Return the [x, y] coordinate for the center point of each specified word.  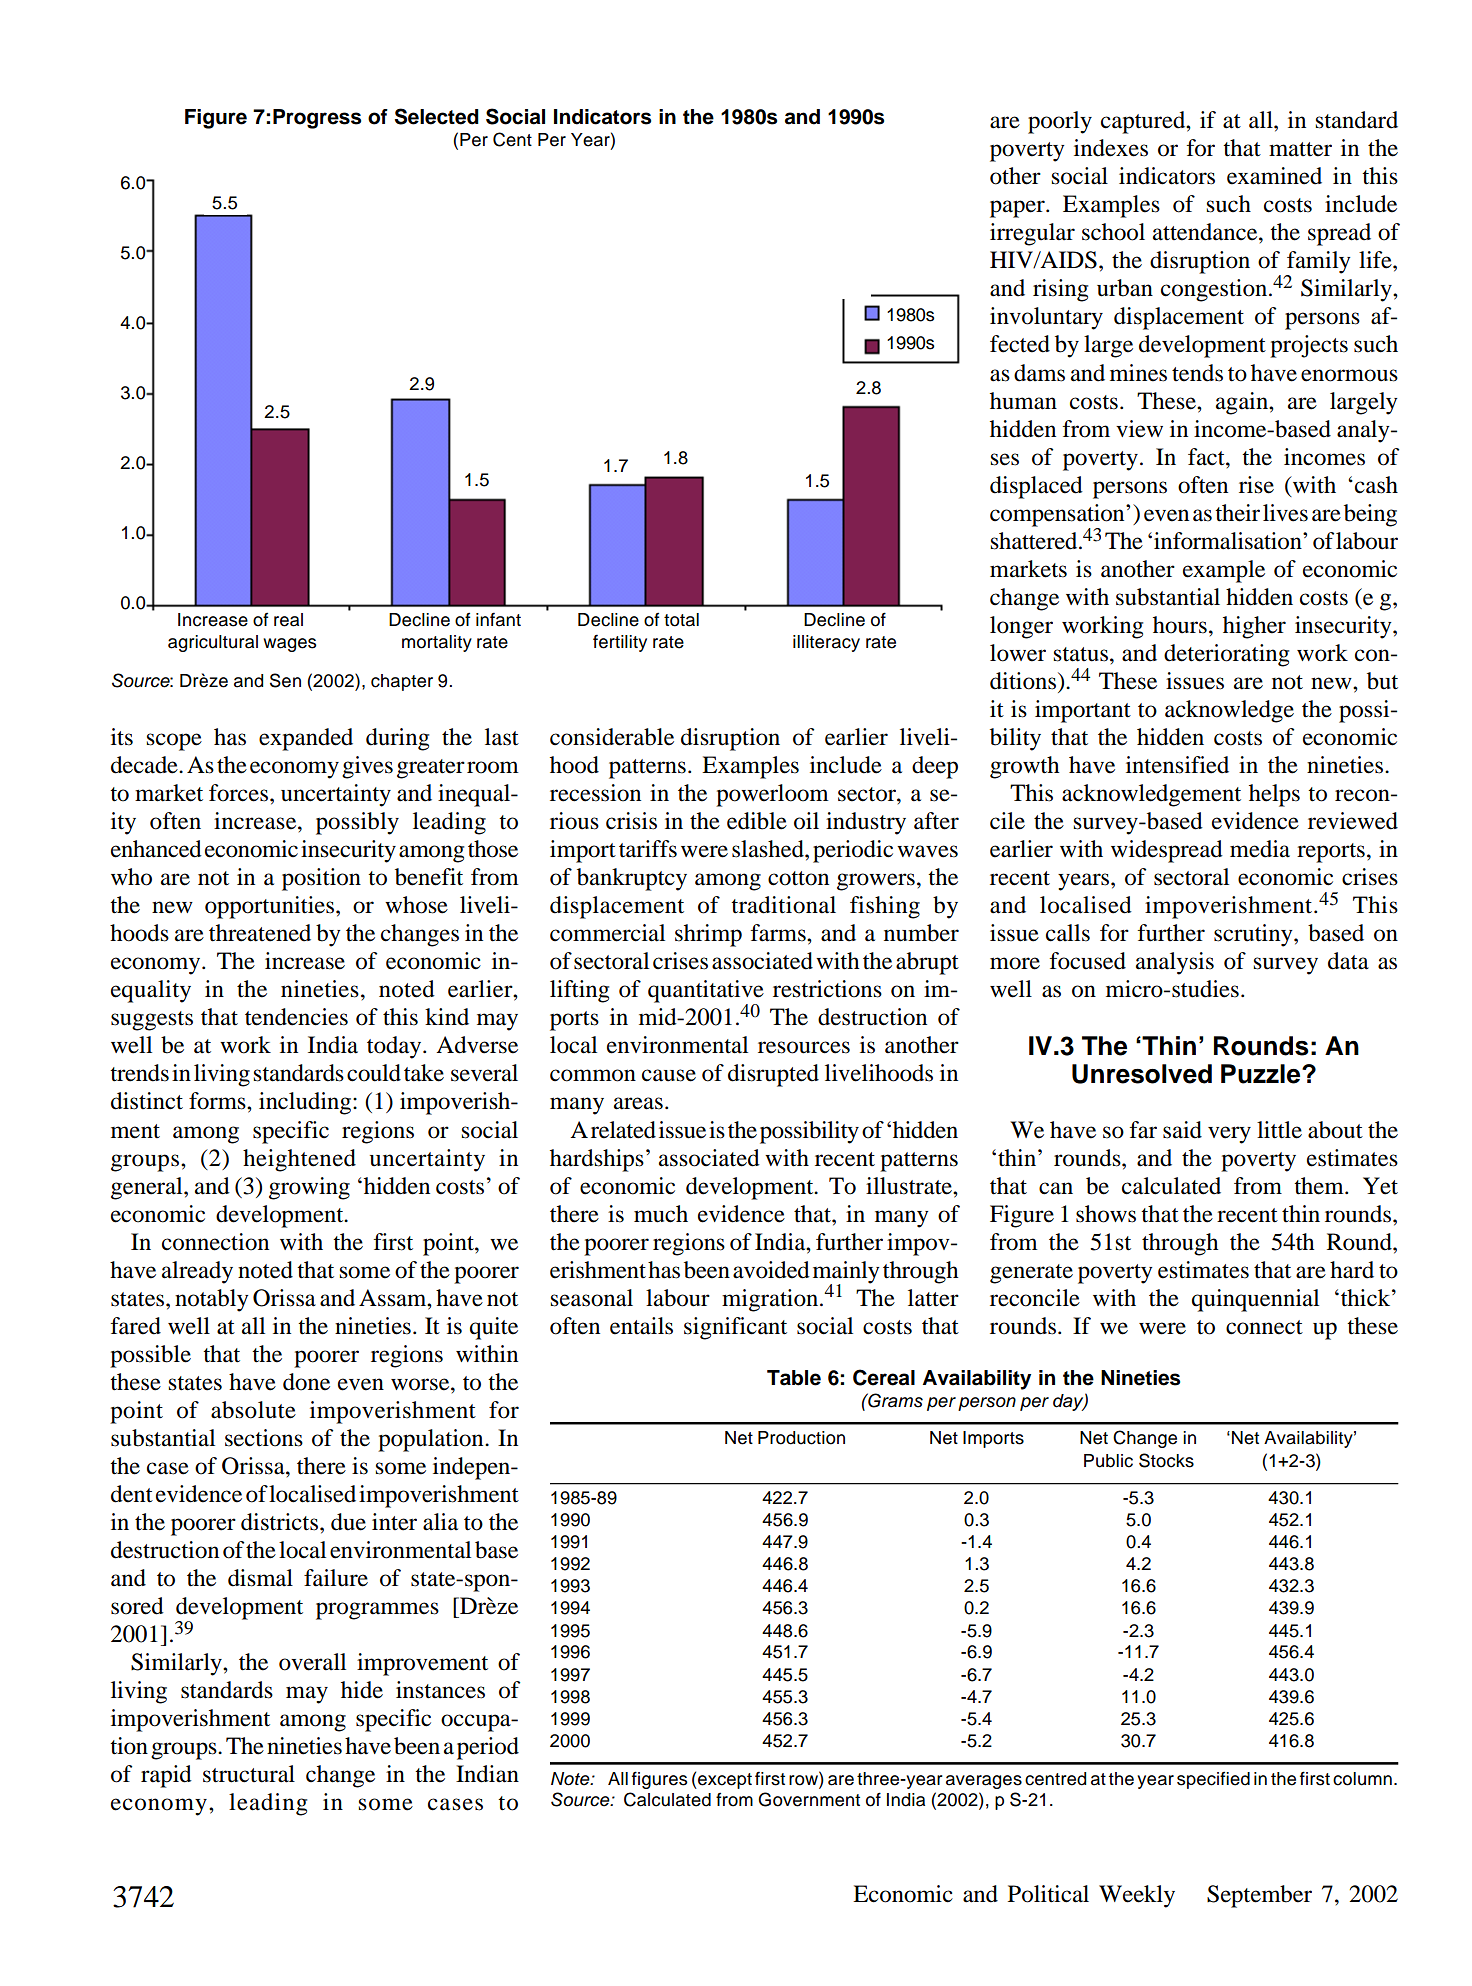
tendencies [296, 1017]
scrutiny [1254, 935]
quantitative [706, 992]
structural [249, 1774]
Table [794, 1378]
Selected [437, 116]
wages [290, 645]
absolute [253, 1410]
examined [1274, 176]
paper [1018, 209]
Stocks [1166, 1460]
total [681, 620]
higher [1254, 627]
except [724, 1781]
